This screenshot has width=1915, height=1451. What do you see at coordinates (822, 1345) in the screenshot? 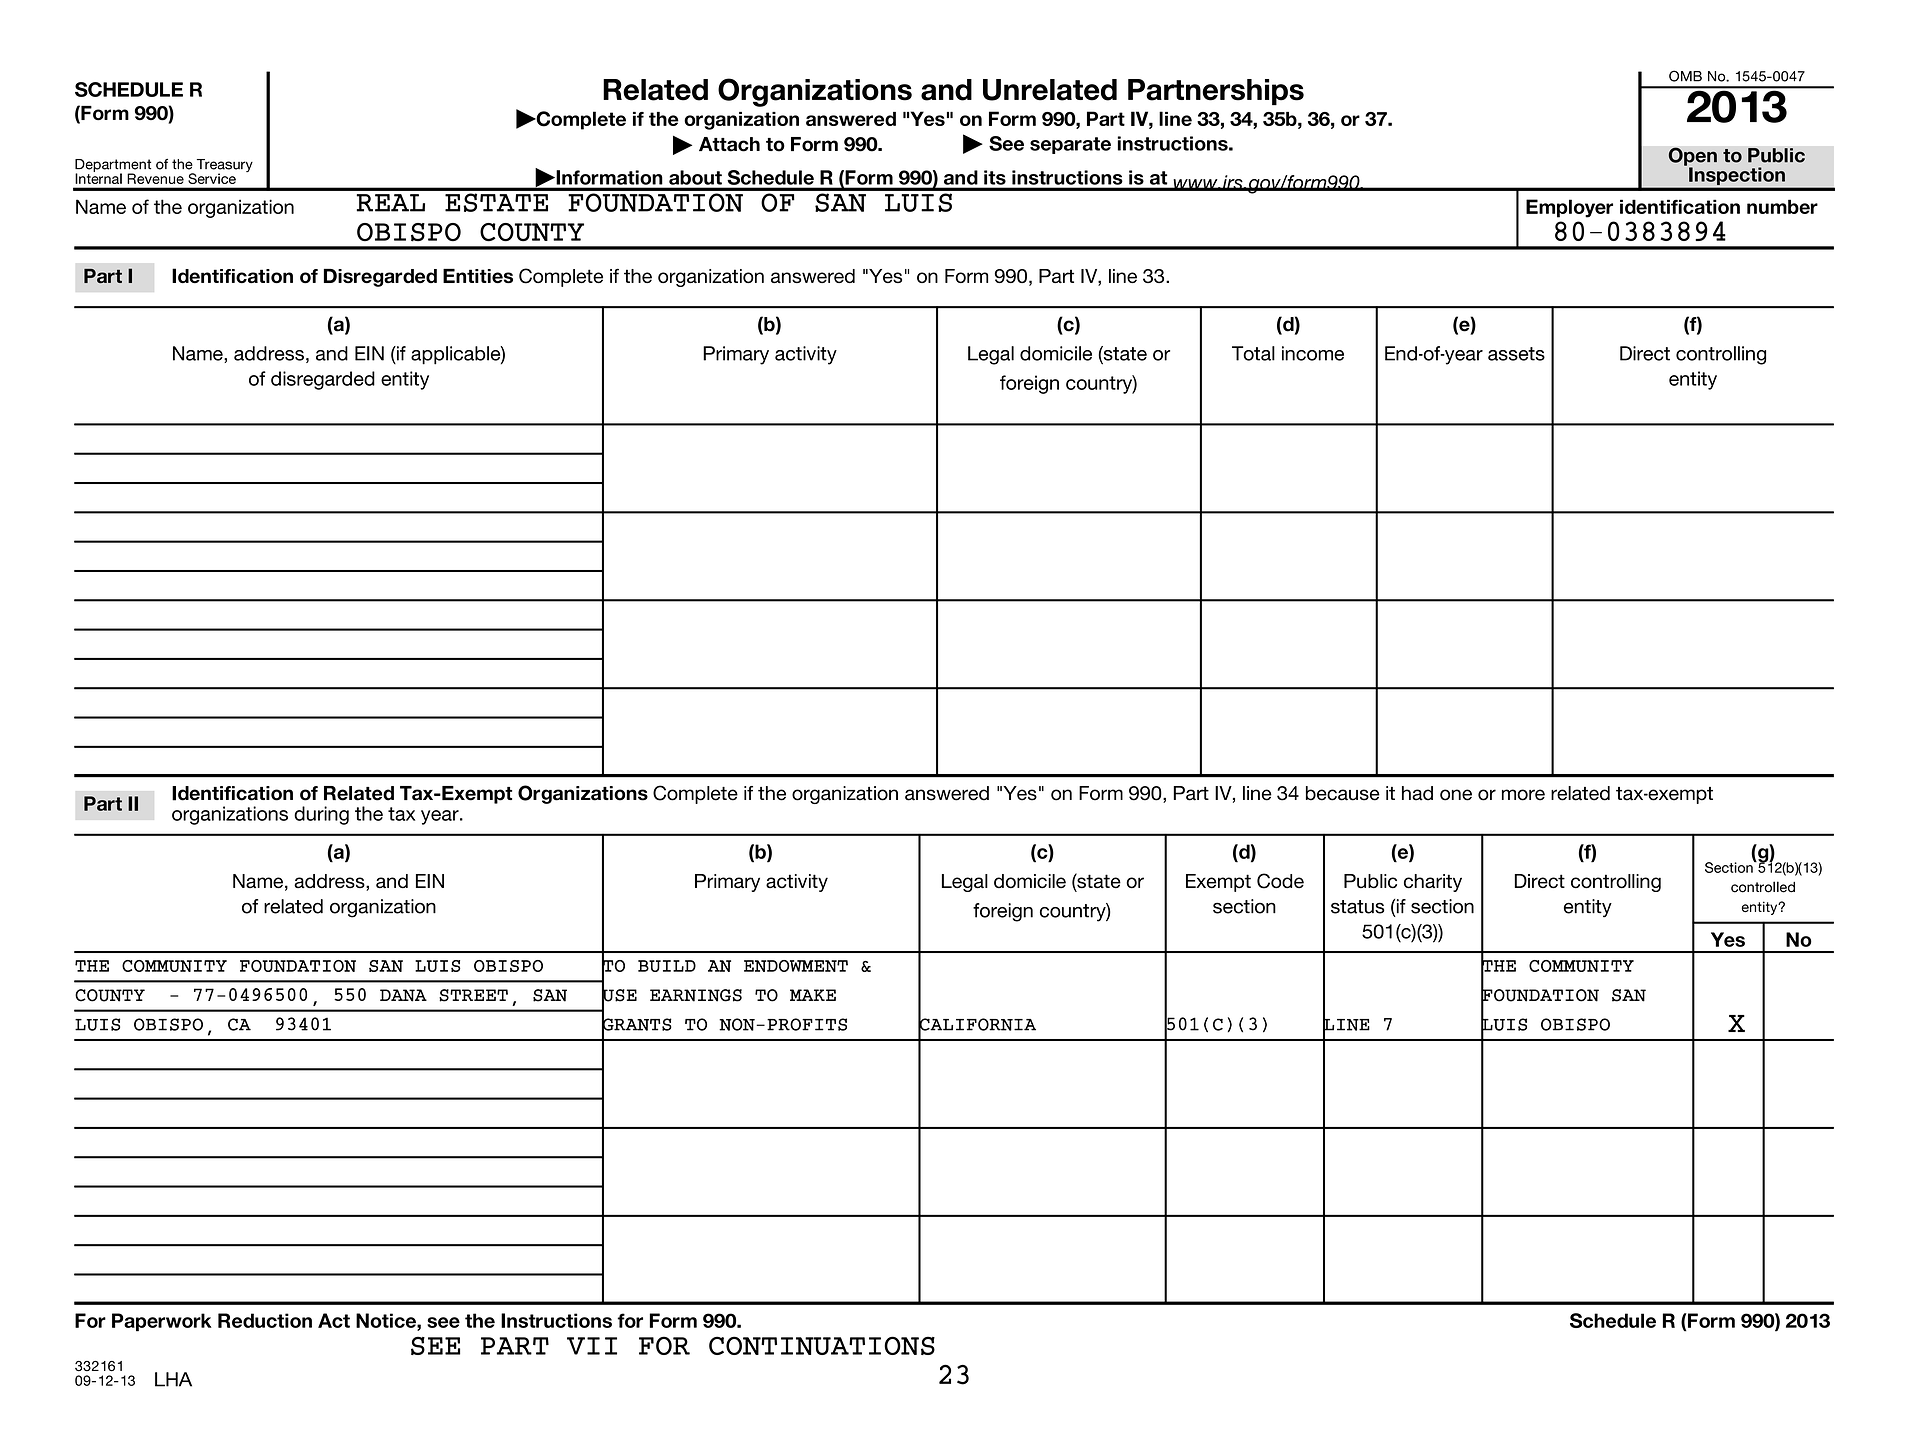
I see `CONTINUATIONS` at bounding box center [822, 1345].
